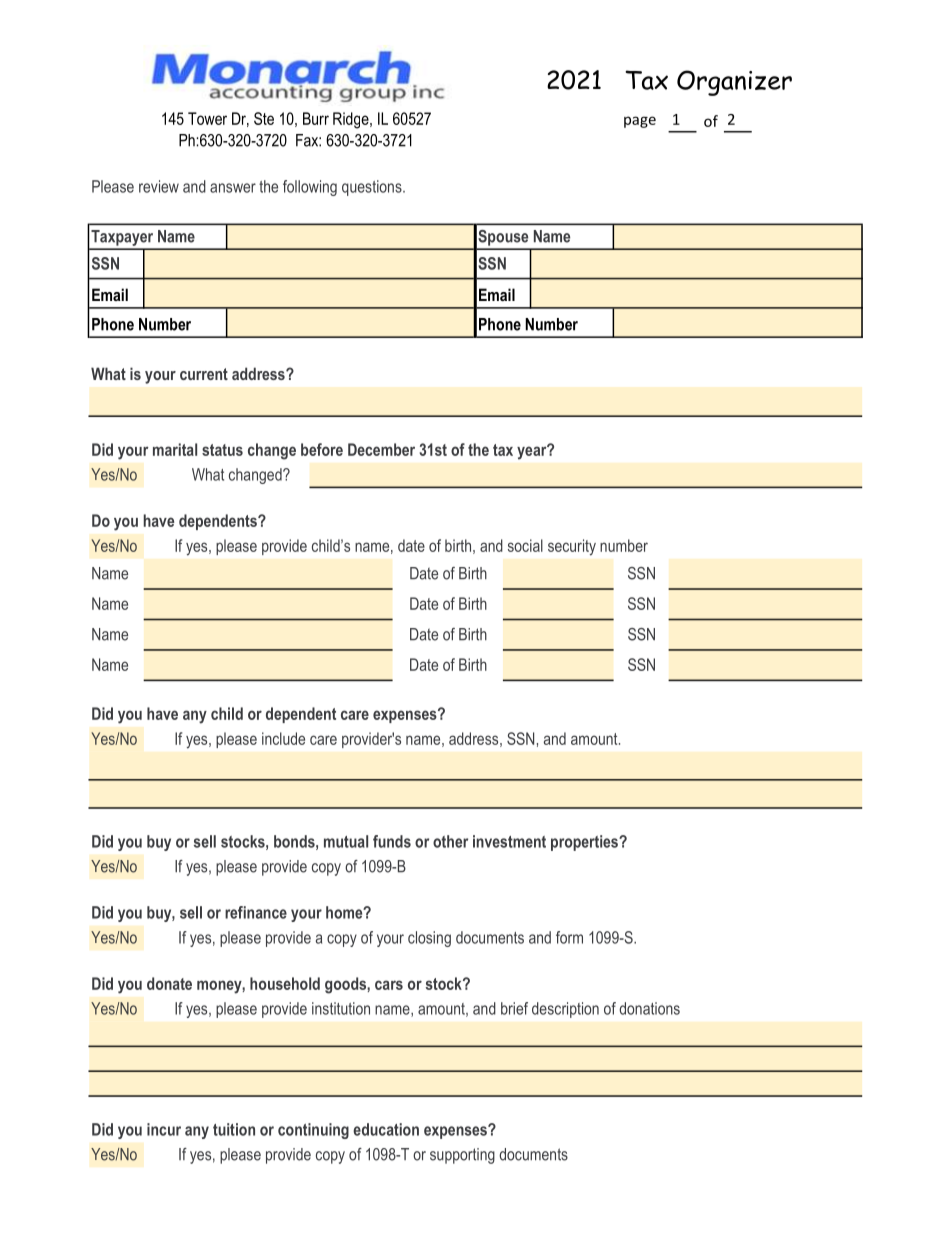 Image resolution: width=952 pixels, height=1233 pixels. Describe the element at coordinates (234, 1129) in the screenshot. I see `tuition` at that location.
